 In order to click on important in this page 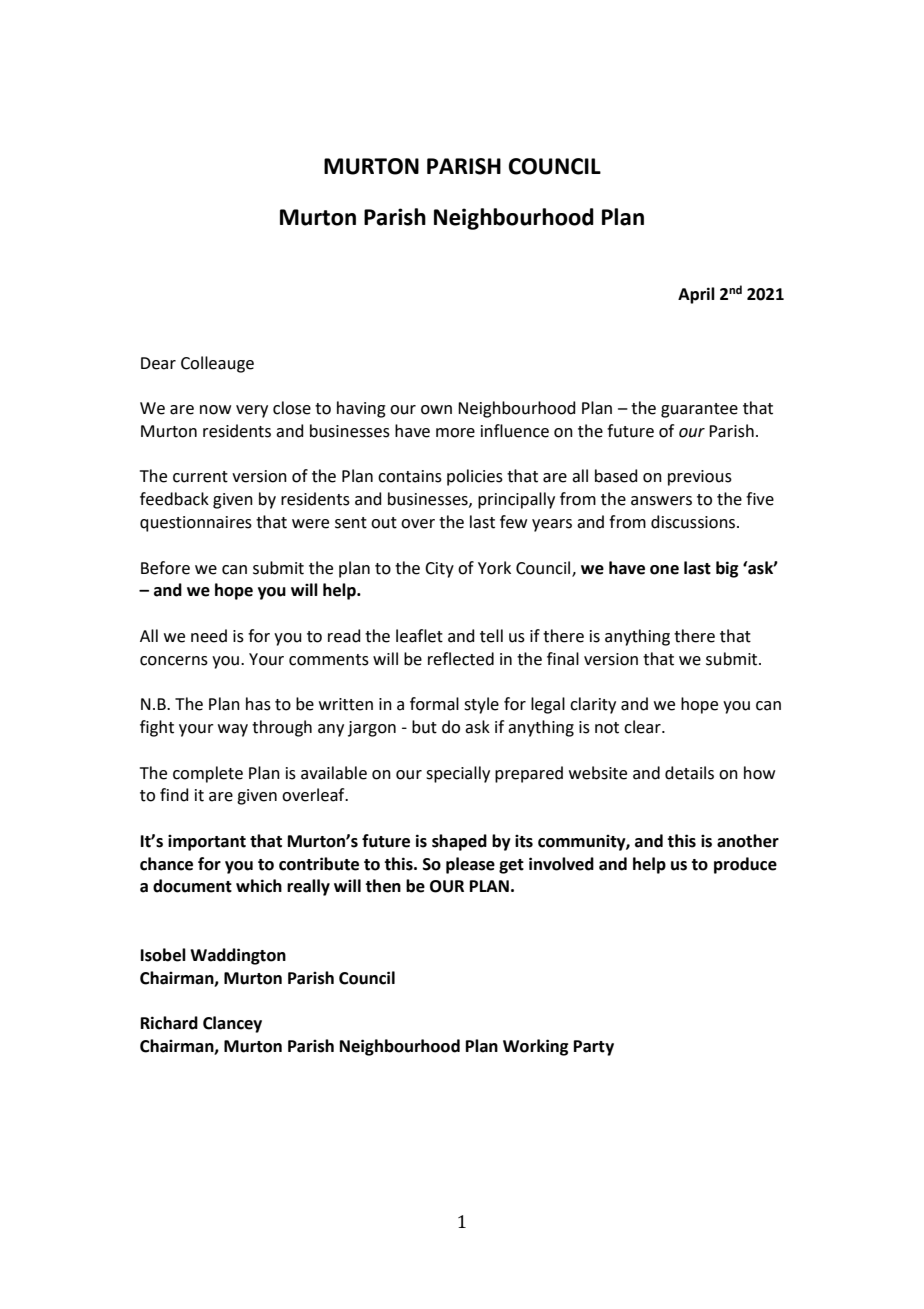, I will do `click(207, 843)`.
